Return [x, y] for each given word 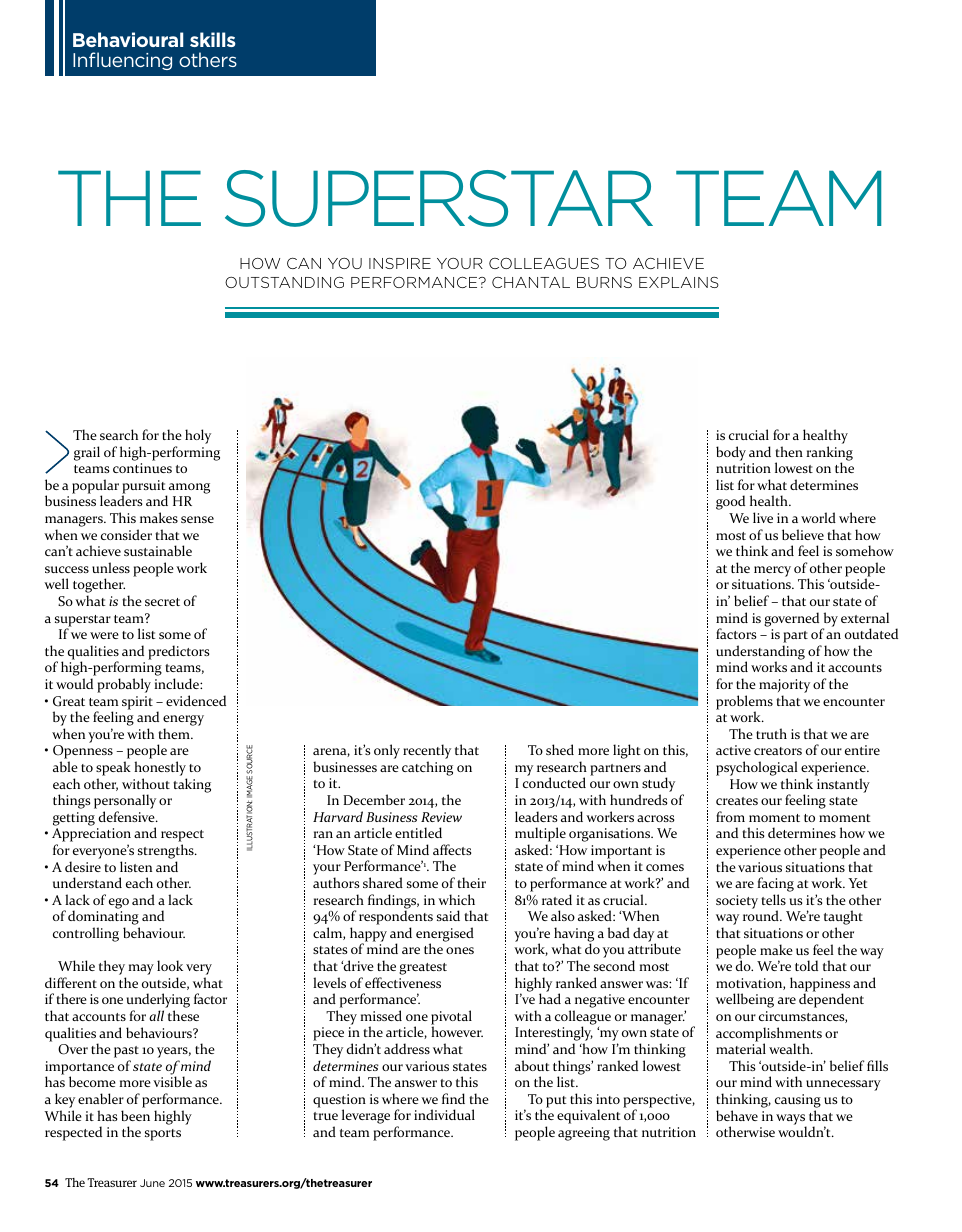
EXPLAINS [679, 282]
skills [213, 39]
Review [441, 817]
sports [163, 1135]
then [789, 451]
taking [192, 785]
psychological [757, 768]
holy [198, 436]
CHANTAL [531, 282]
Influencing [122, 61]
